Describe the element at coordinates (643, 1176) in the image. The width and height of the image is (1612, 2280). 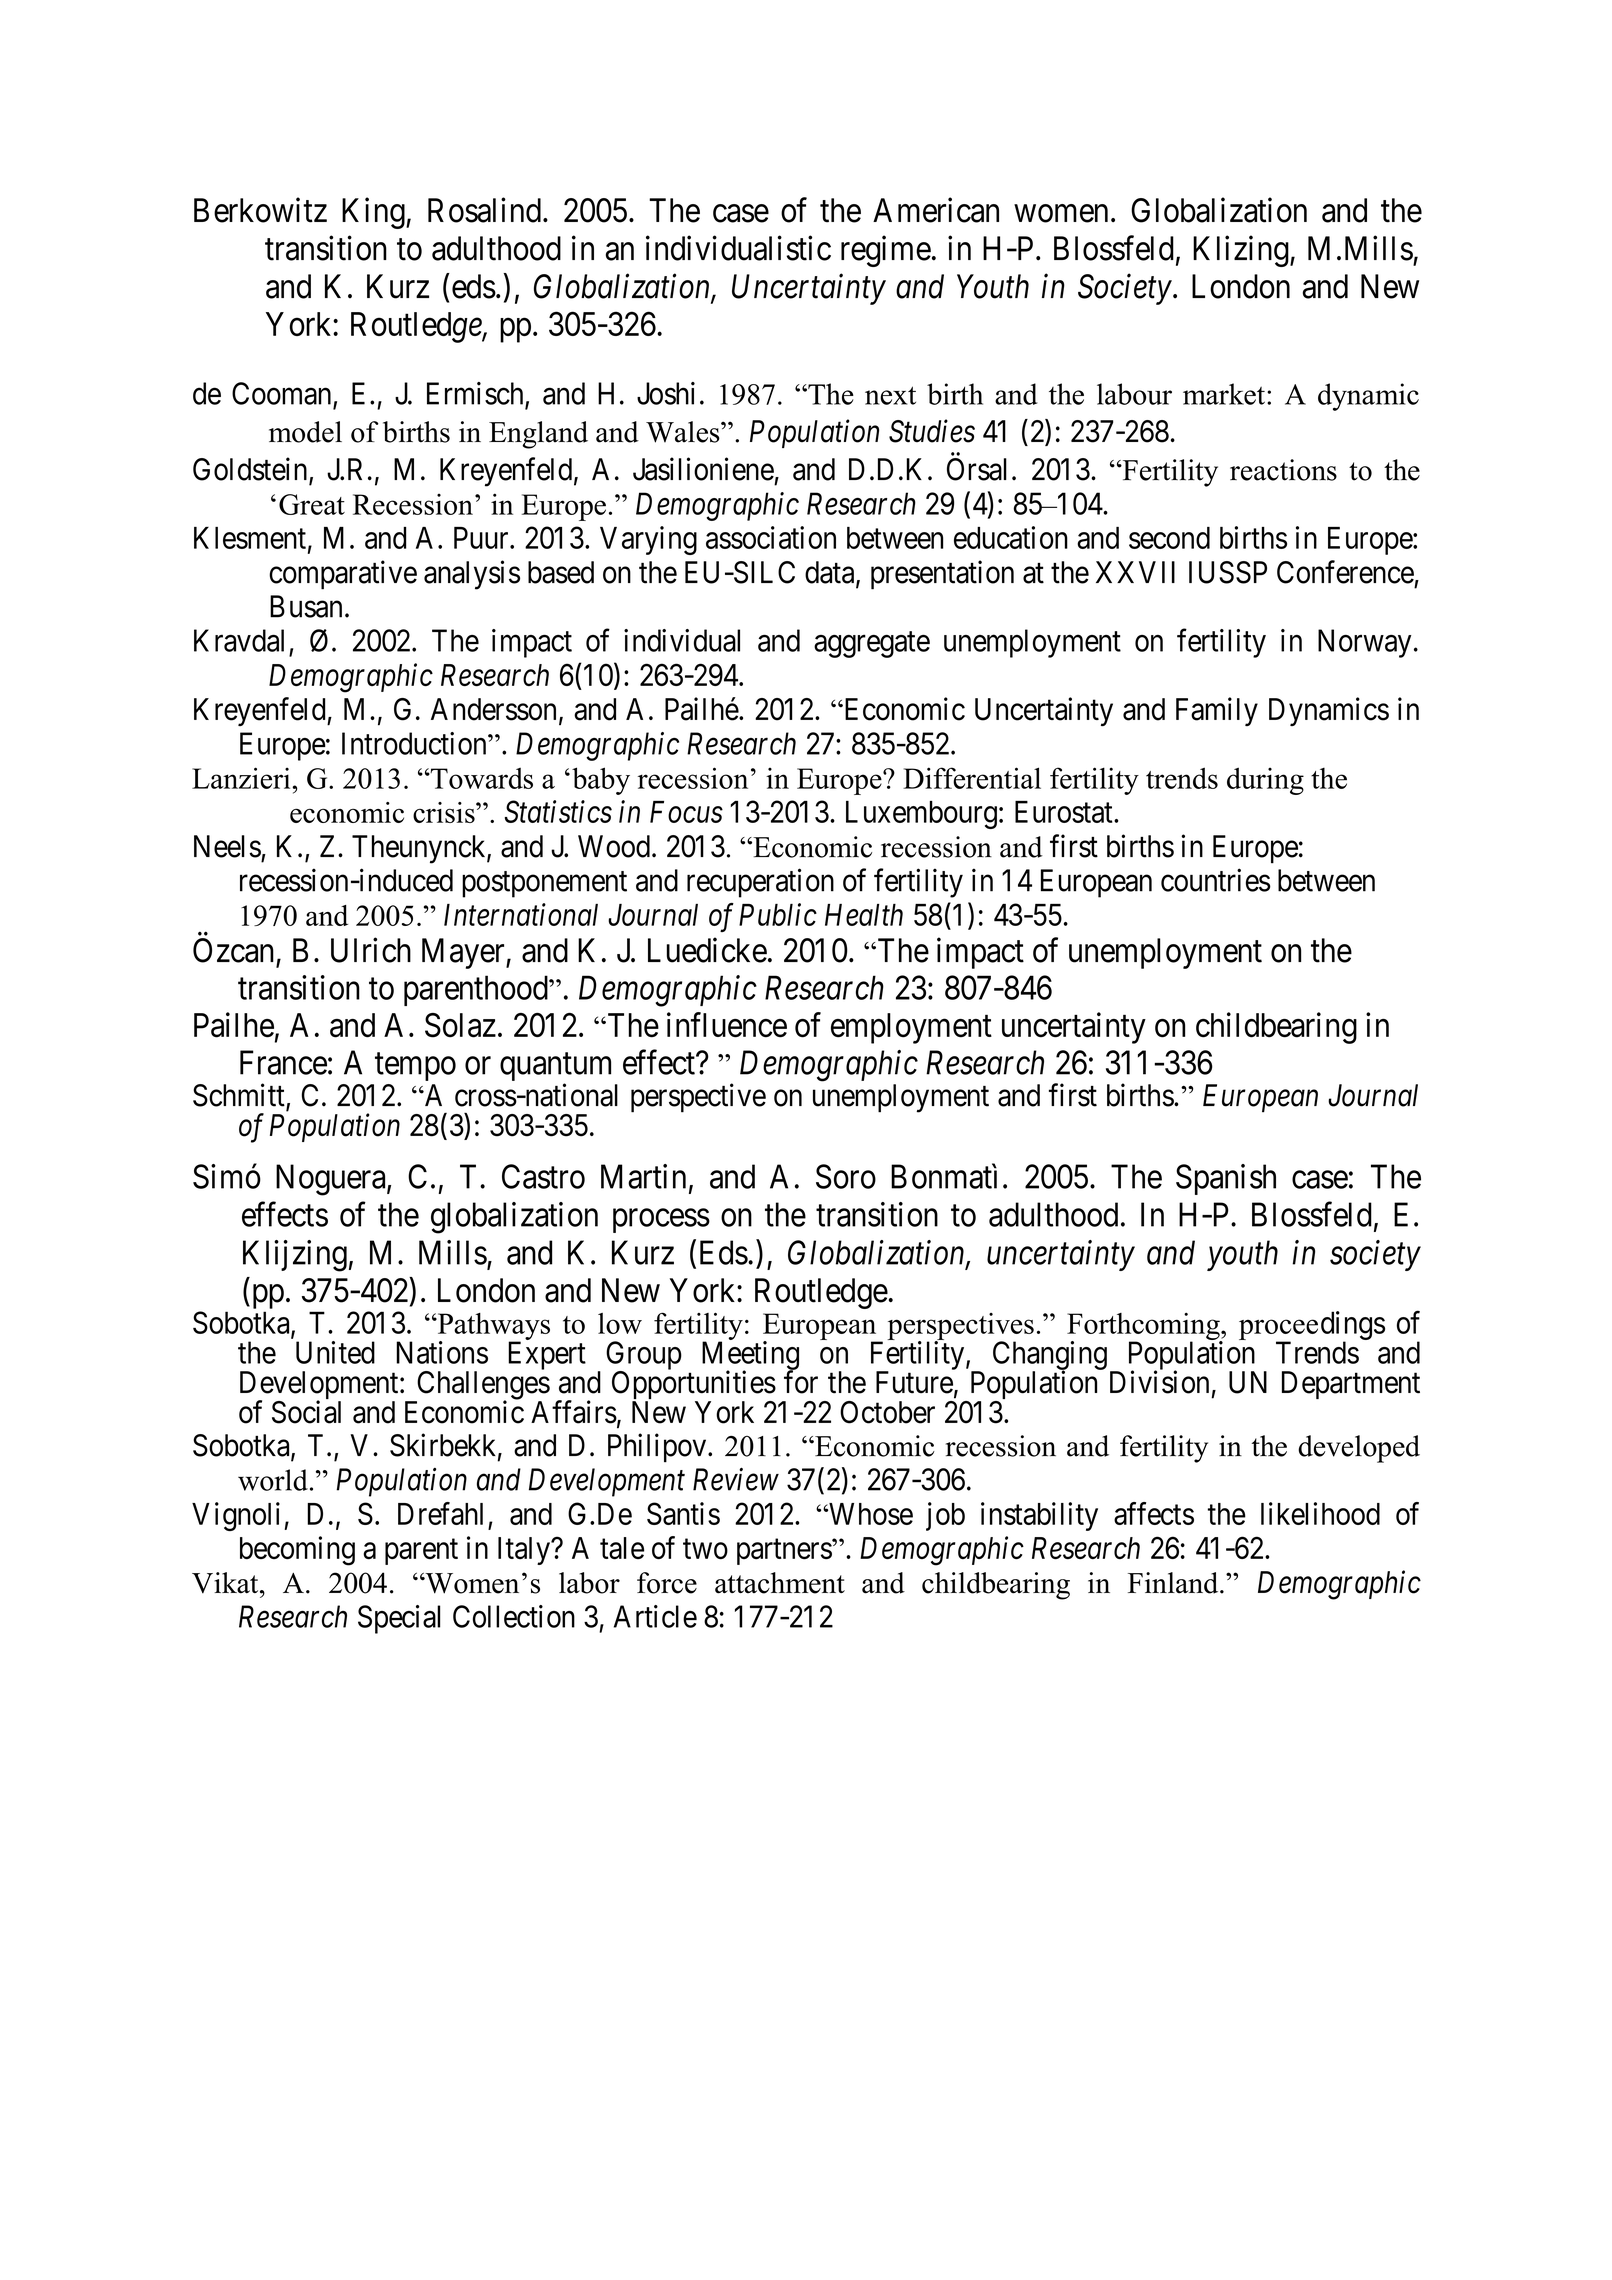
I see `Martin` at that location.
